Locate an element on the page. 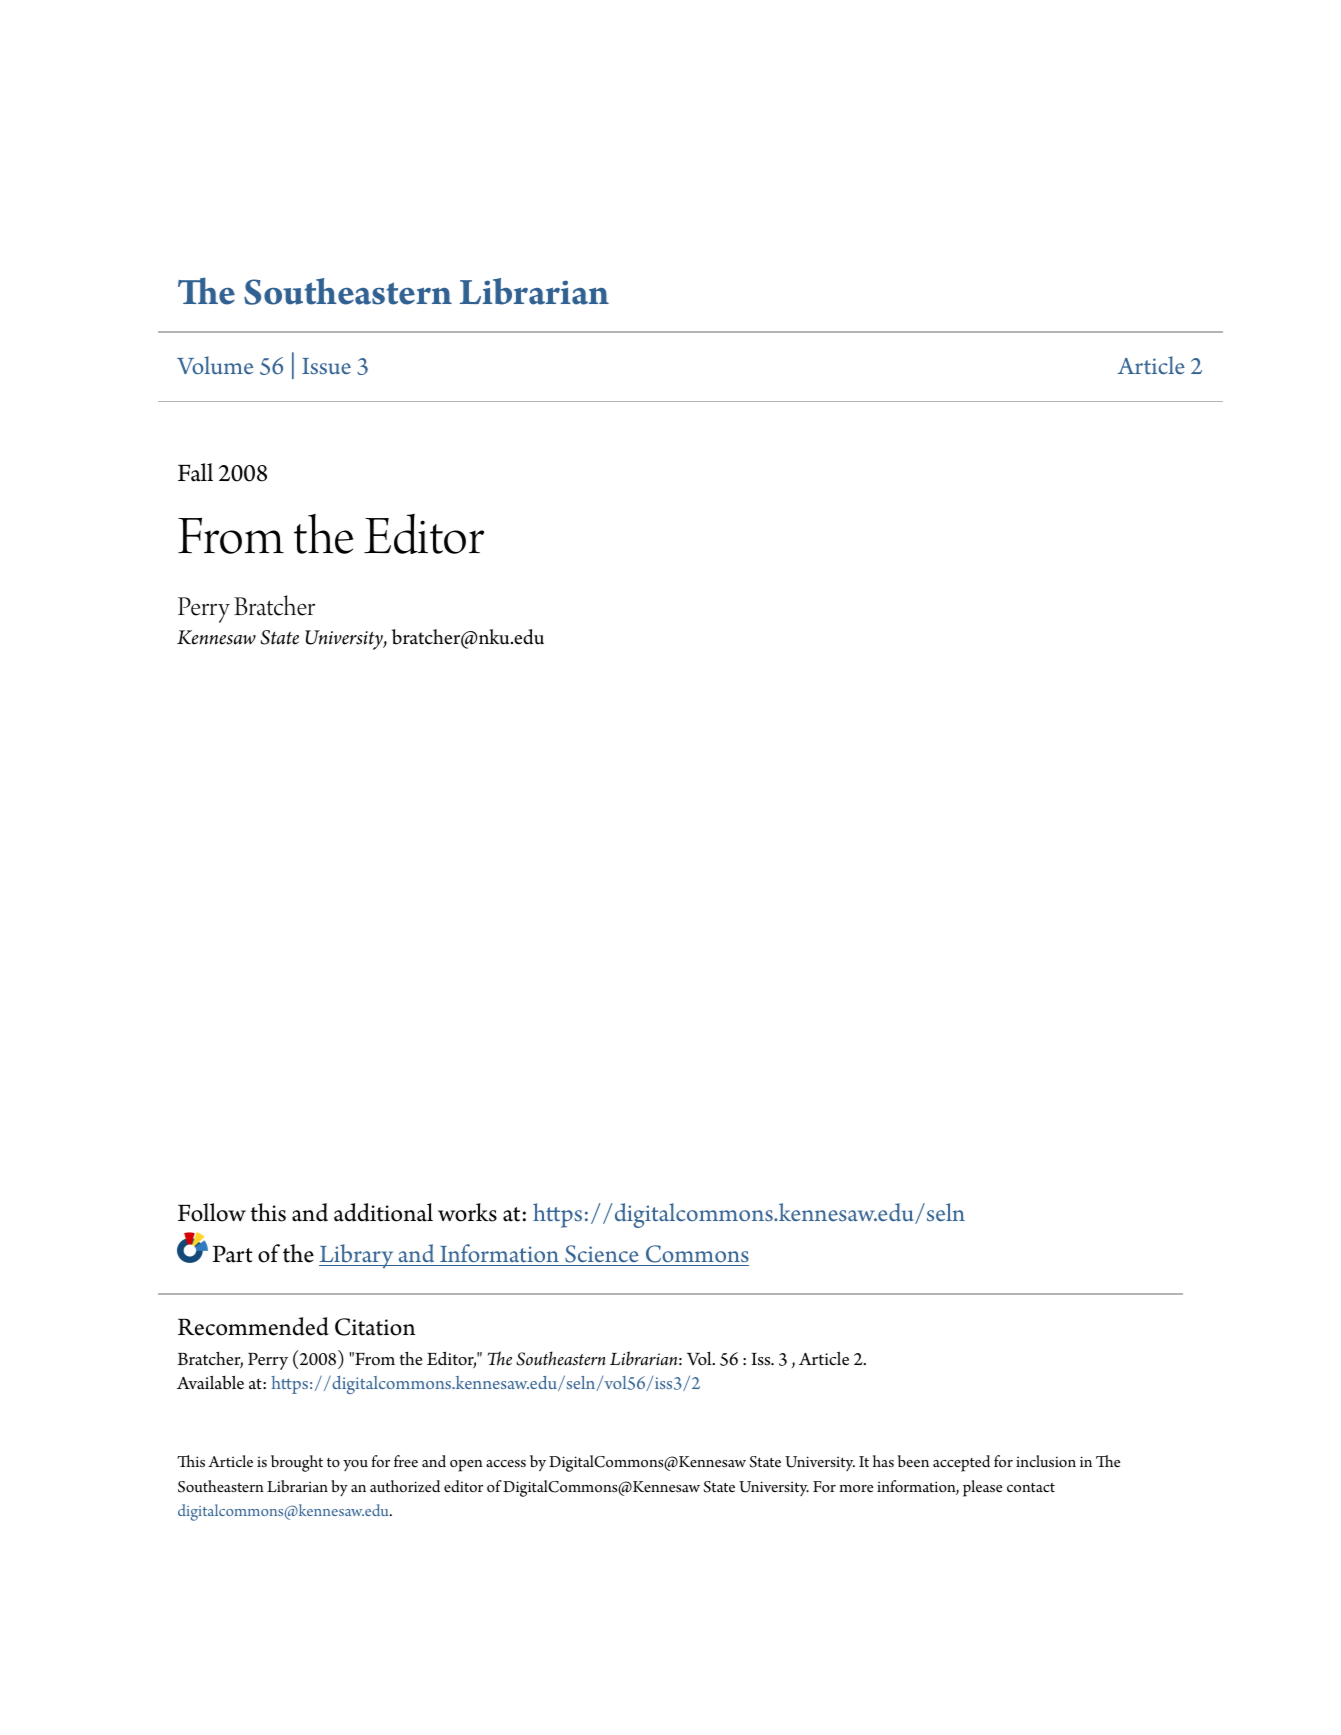 This document has height=1735, width=1341. accepted is located at coordinates (961, 1463).
